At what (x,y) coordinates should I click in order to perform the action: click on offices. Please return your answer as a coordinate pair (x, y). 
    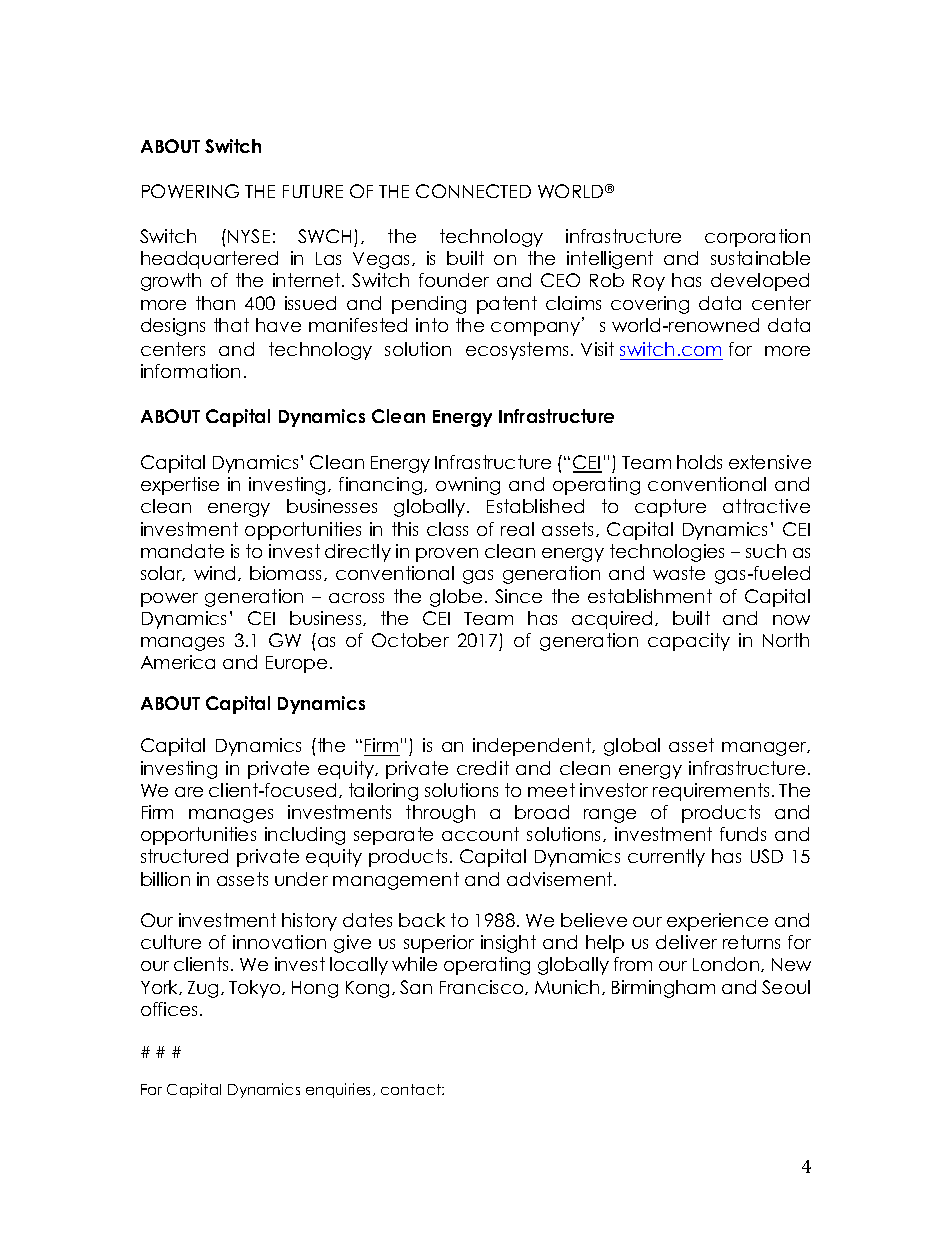
    Looking at the image, I should click on (169, 1009).
